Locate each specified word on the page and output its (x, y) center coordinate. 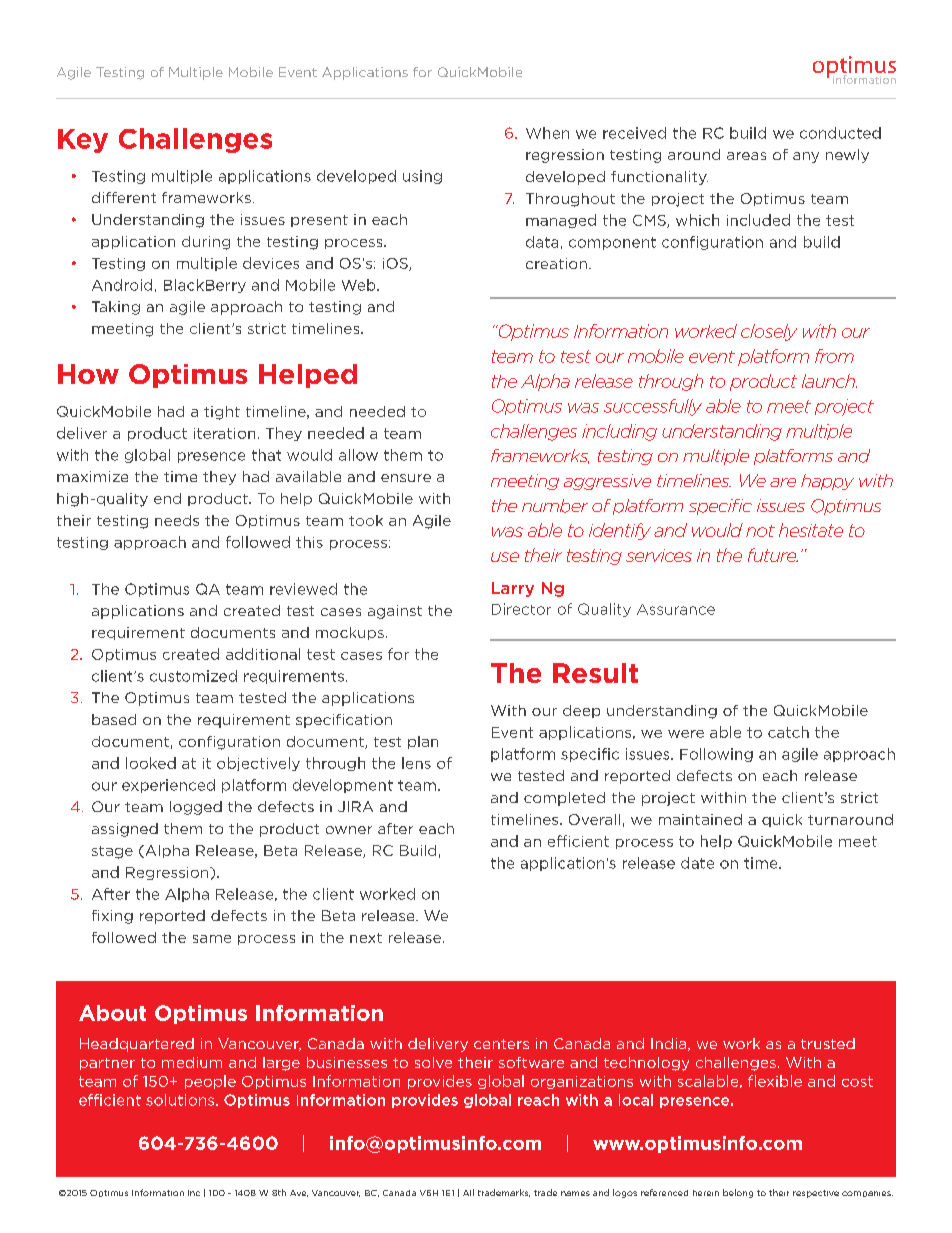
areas (746, 156)
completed (564, 799)
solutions (181, 1100)
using (422, 177)
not (760, 531)
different (124, 197)
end (167, 498)
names (575, 1193)
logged (196, 808)
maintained (700, 819)
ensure (406, 478)
